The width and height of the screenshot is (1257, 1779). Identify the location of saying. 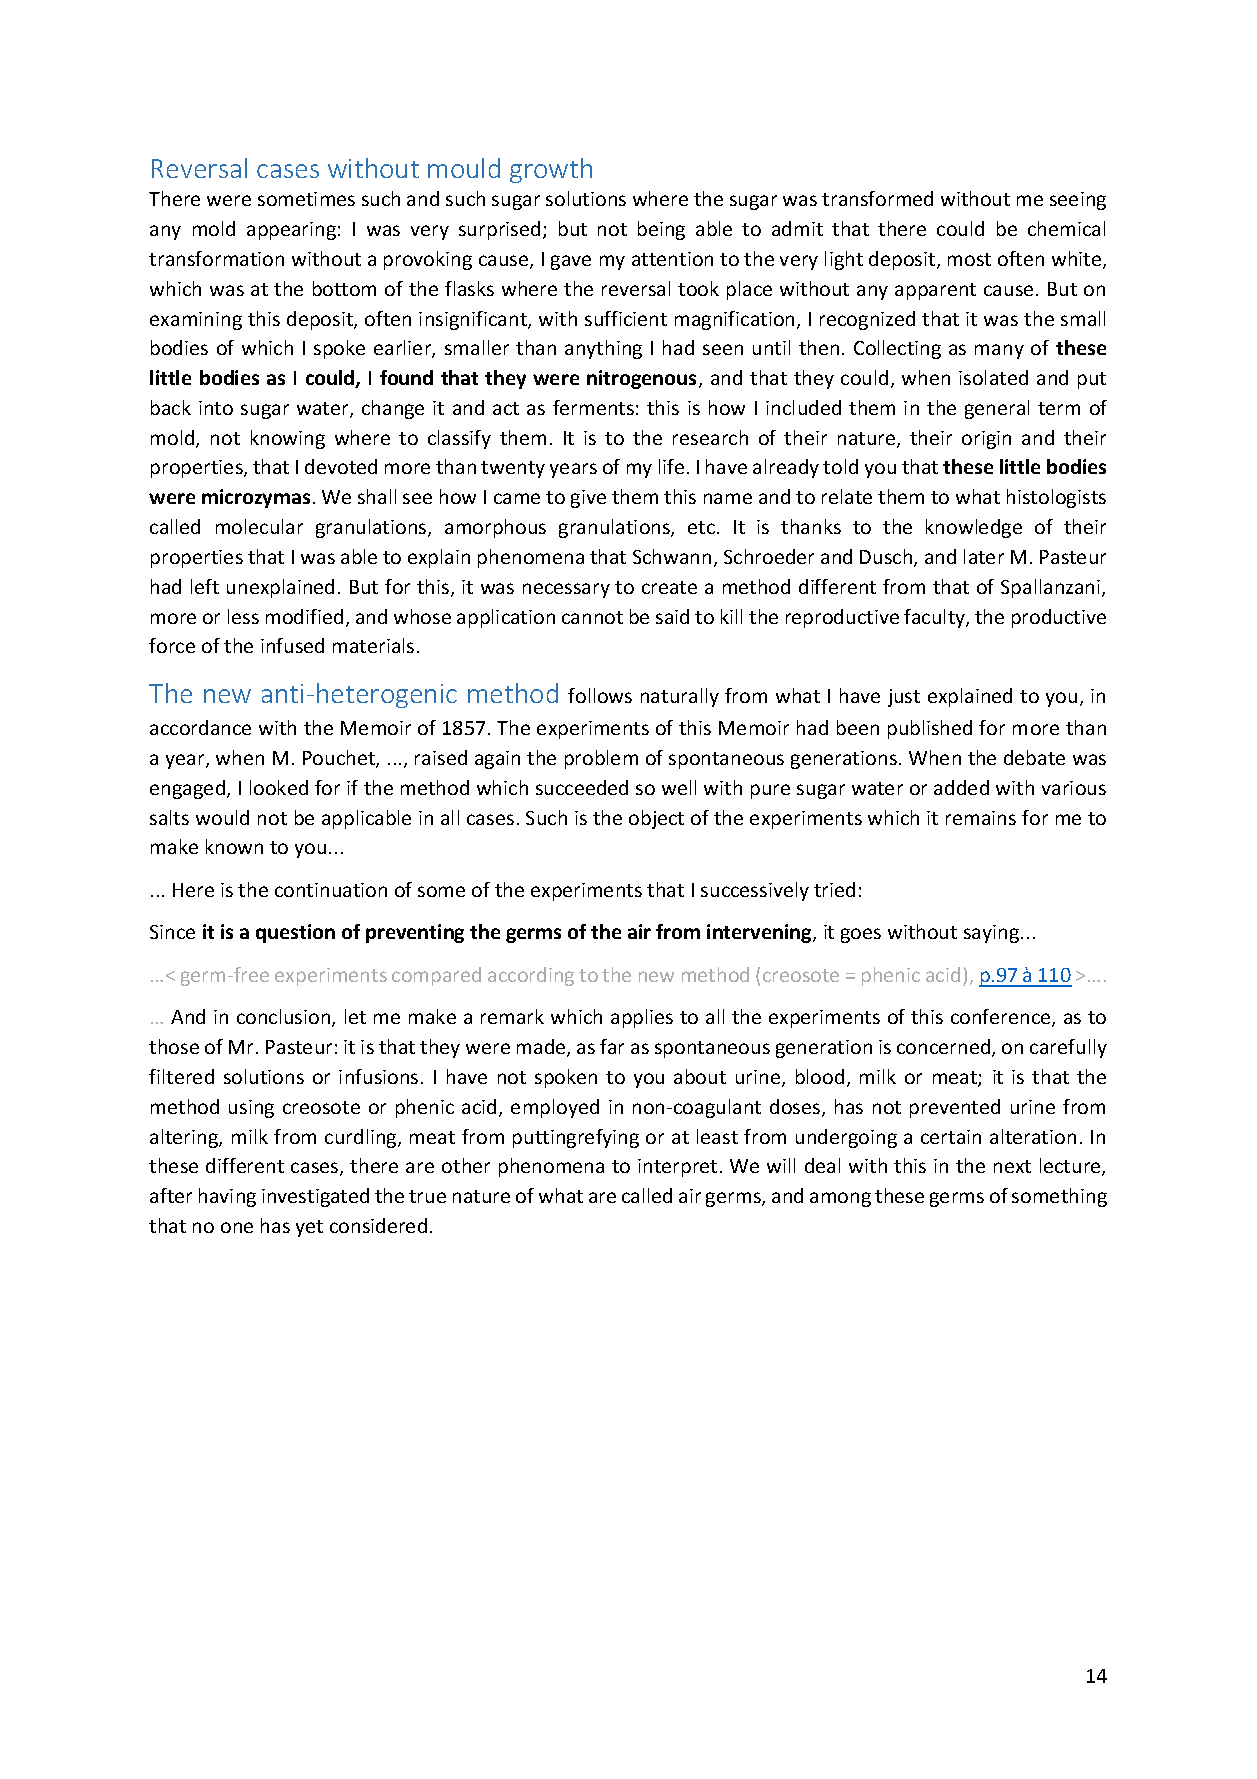
(993, 934).
